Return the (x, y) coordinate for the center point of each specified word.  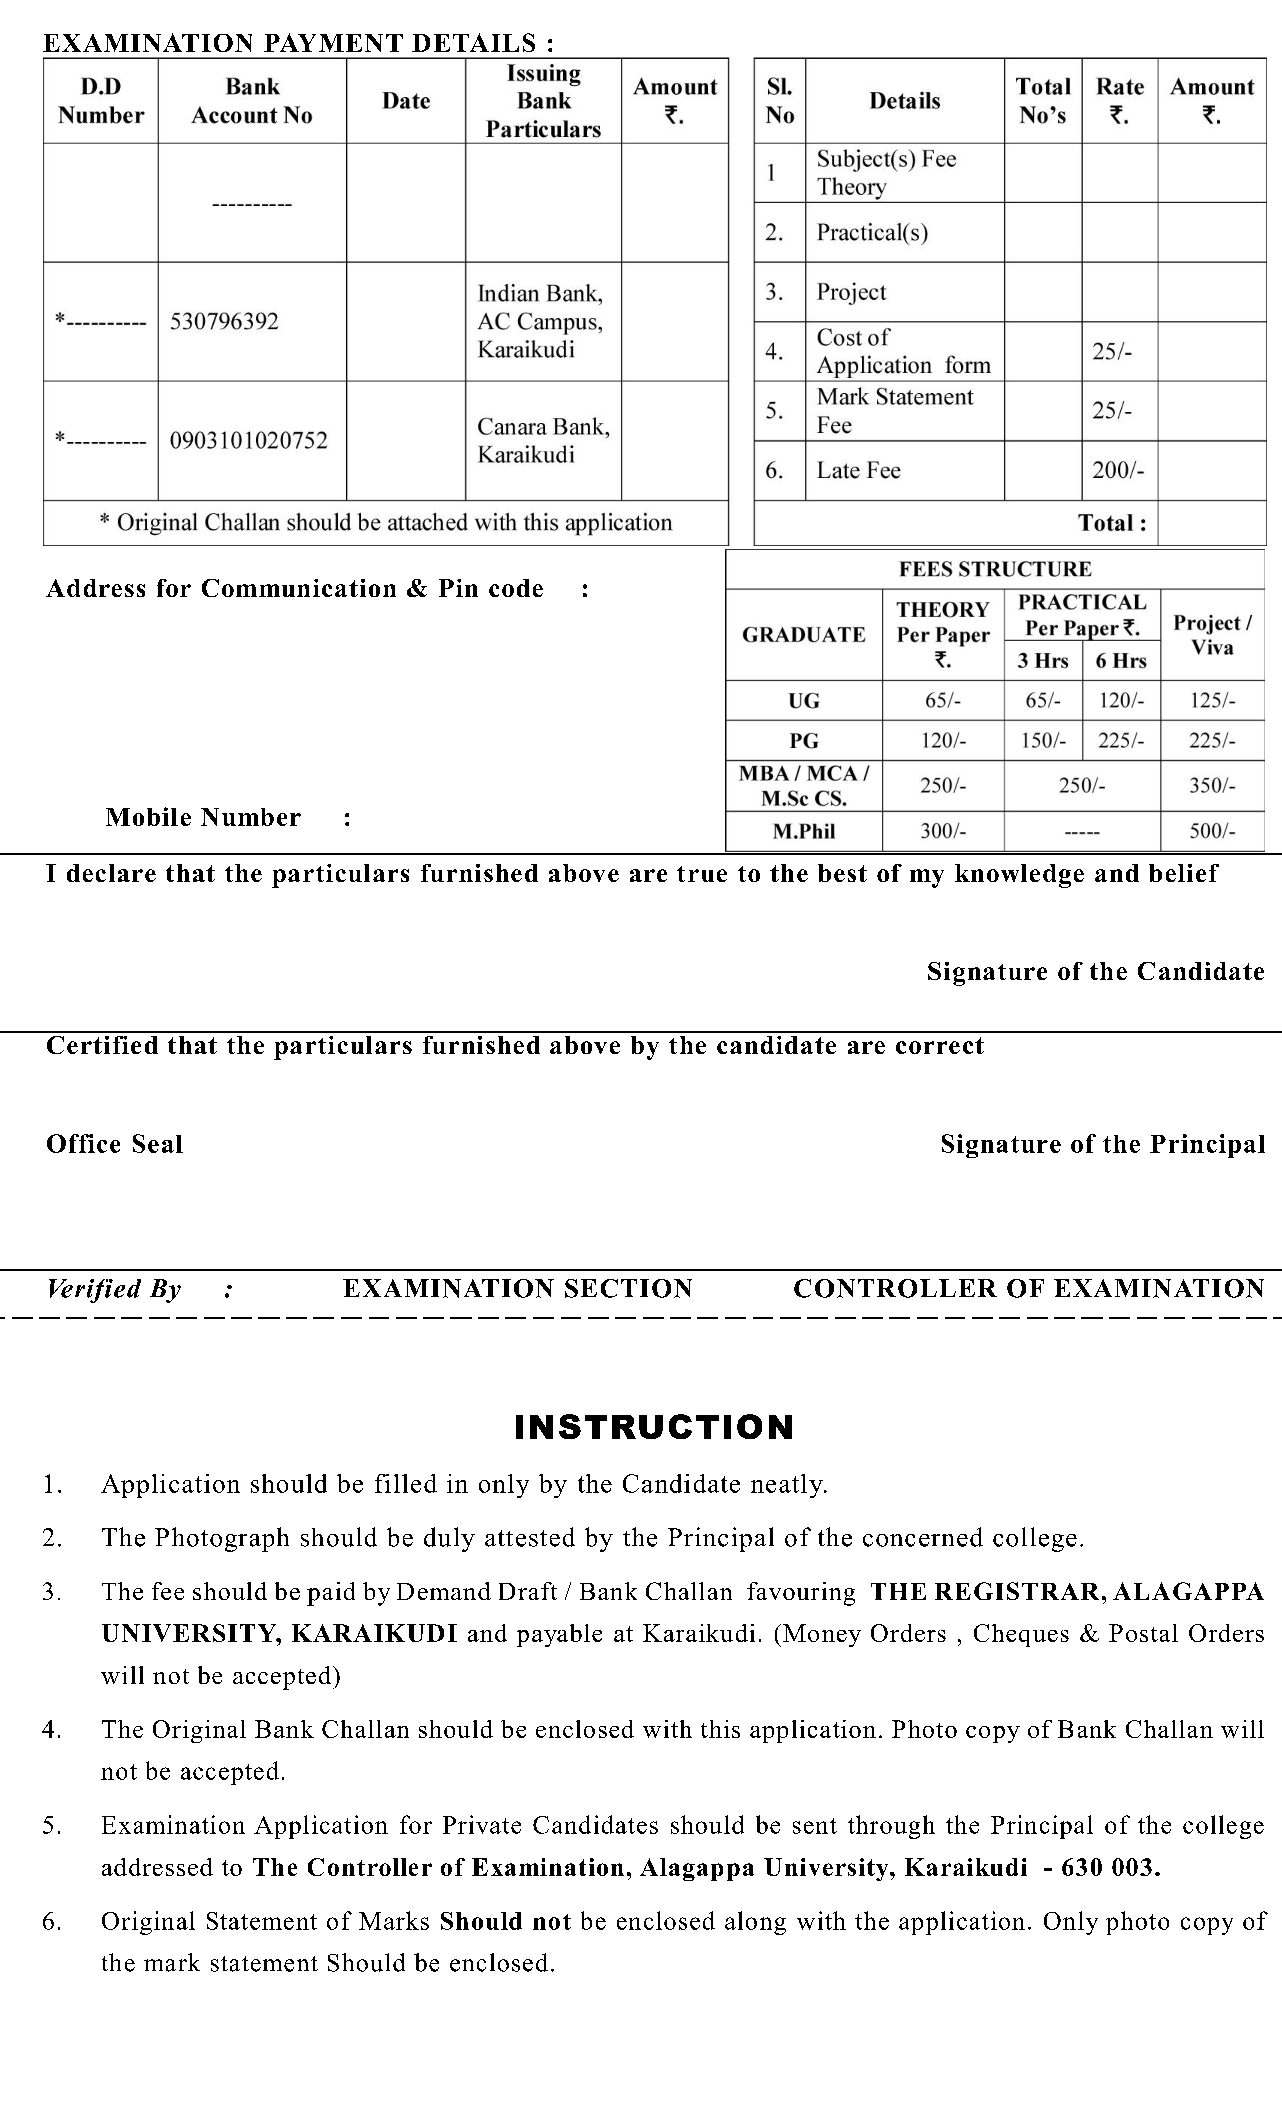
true (702, 874)
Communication (299, 588)
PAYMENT (333, 42)
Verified (95, 1291)
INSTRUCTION (654, 1426)
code (516, 588)
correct (940, 1045)
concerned (923, 1537)
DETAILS (473, 42)
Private (482, 1824)
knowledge (1019, 876)
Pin (458, 588)
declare (111, 873)
